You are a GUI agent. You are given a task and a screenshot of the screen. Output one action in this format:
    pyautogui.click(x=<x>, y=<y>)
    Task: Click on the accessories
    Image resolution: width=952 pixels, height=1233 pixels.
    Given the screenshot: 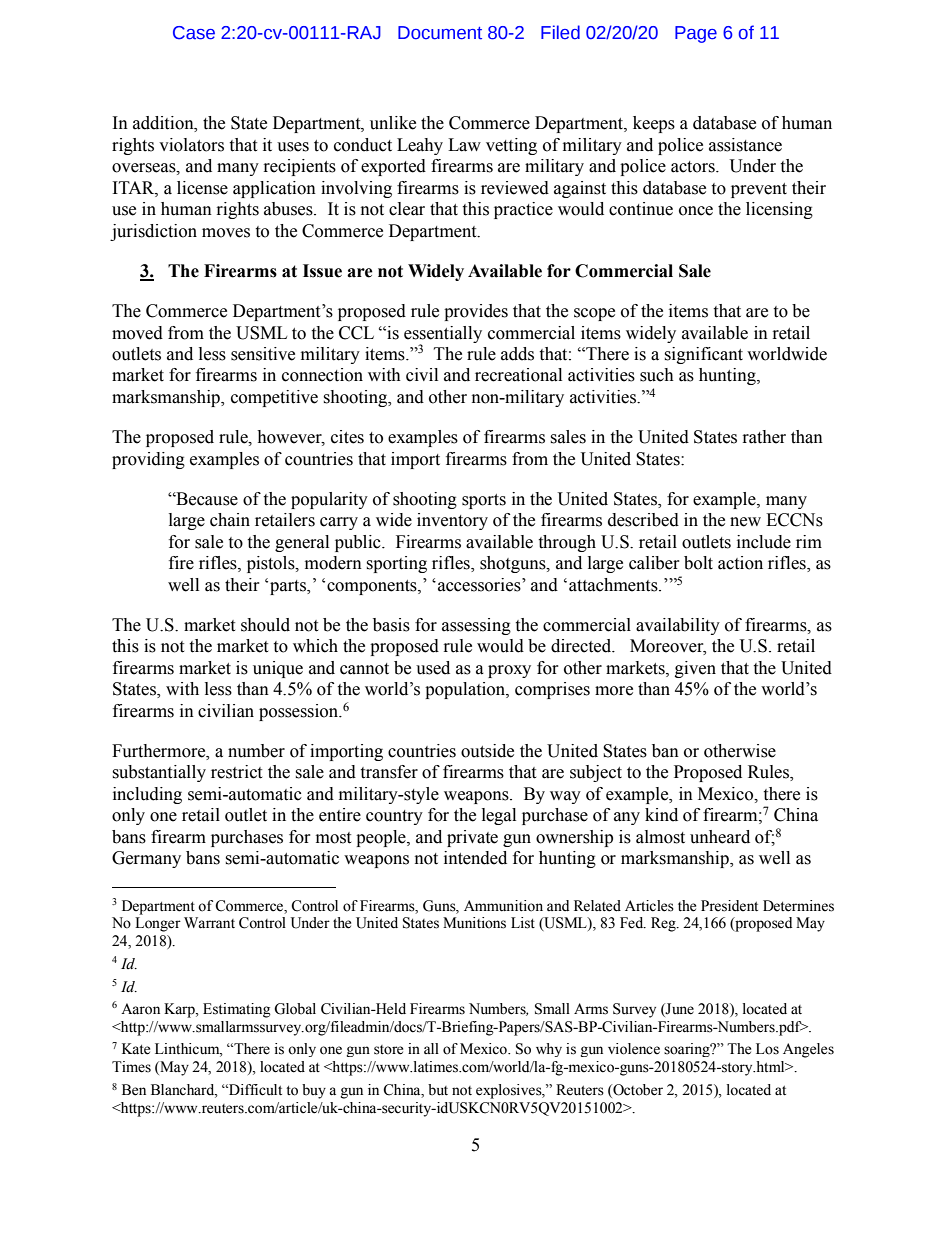 What is the action you would take?
    pyautogui.click(x=480, y=585)
